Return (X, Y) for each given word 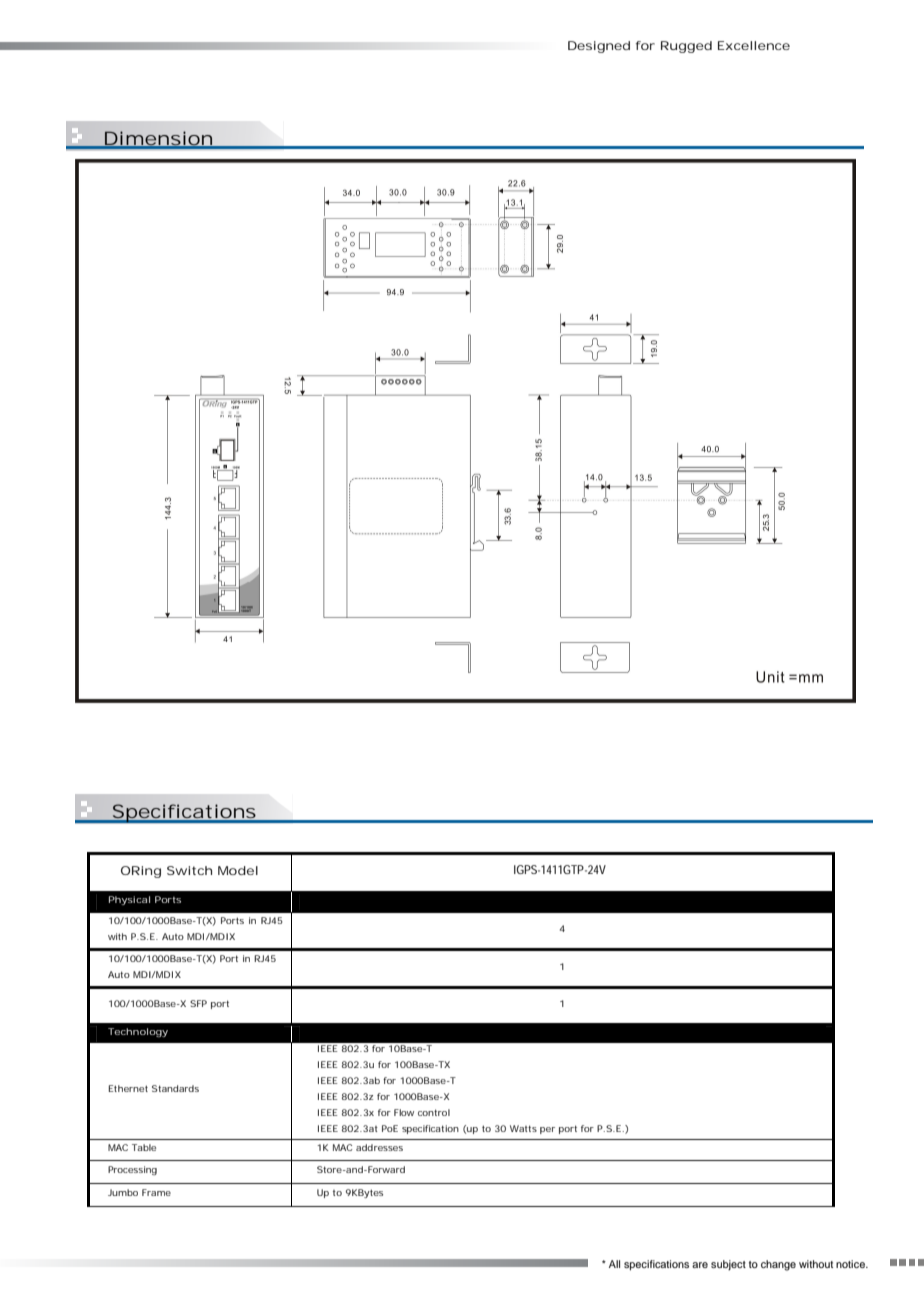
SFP (198, 1003)
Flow (404, 1112)
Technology (138, 1032)
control (434, 1112)
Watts (523, 1128)
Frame (156, 1192)
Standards (175, 1088)
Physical (129, 900)
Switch (189, 870)
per (547, 1130)
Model (238, 870)
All (614, 1264)
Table (144, 1147)
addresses (379, 1147)
